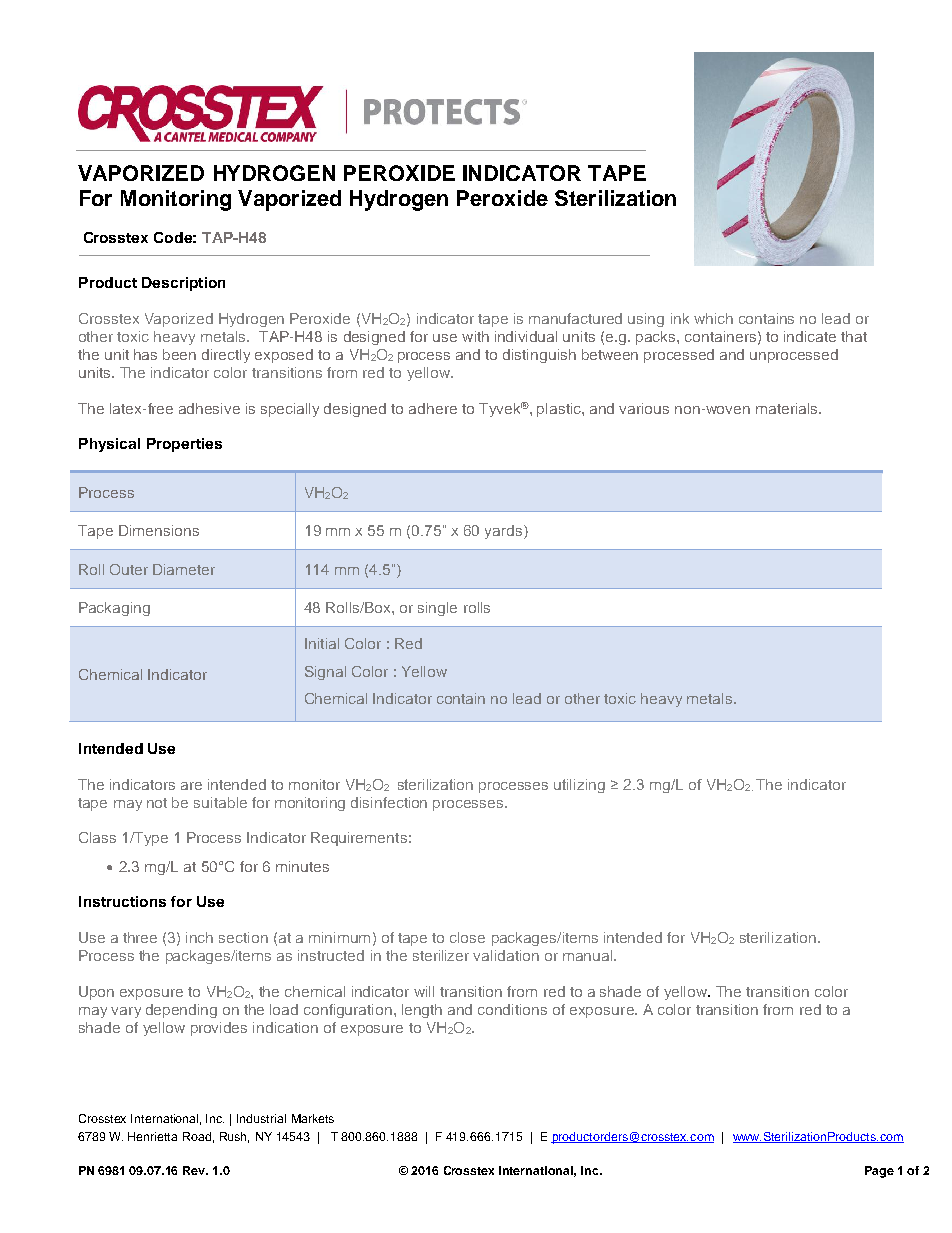  I want to click on indicate, so click(810, 336).
